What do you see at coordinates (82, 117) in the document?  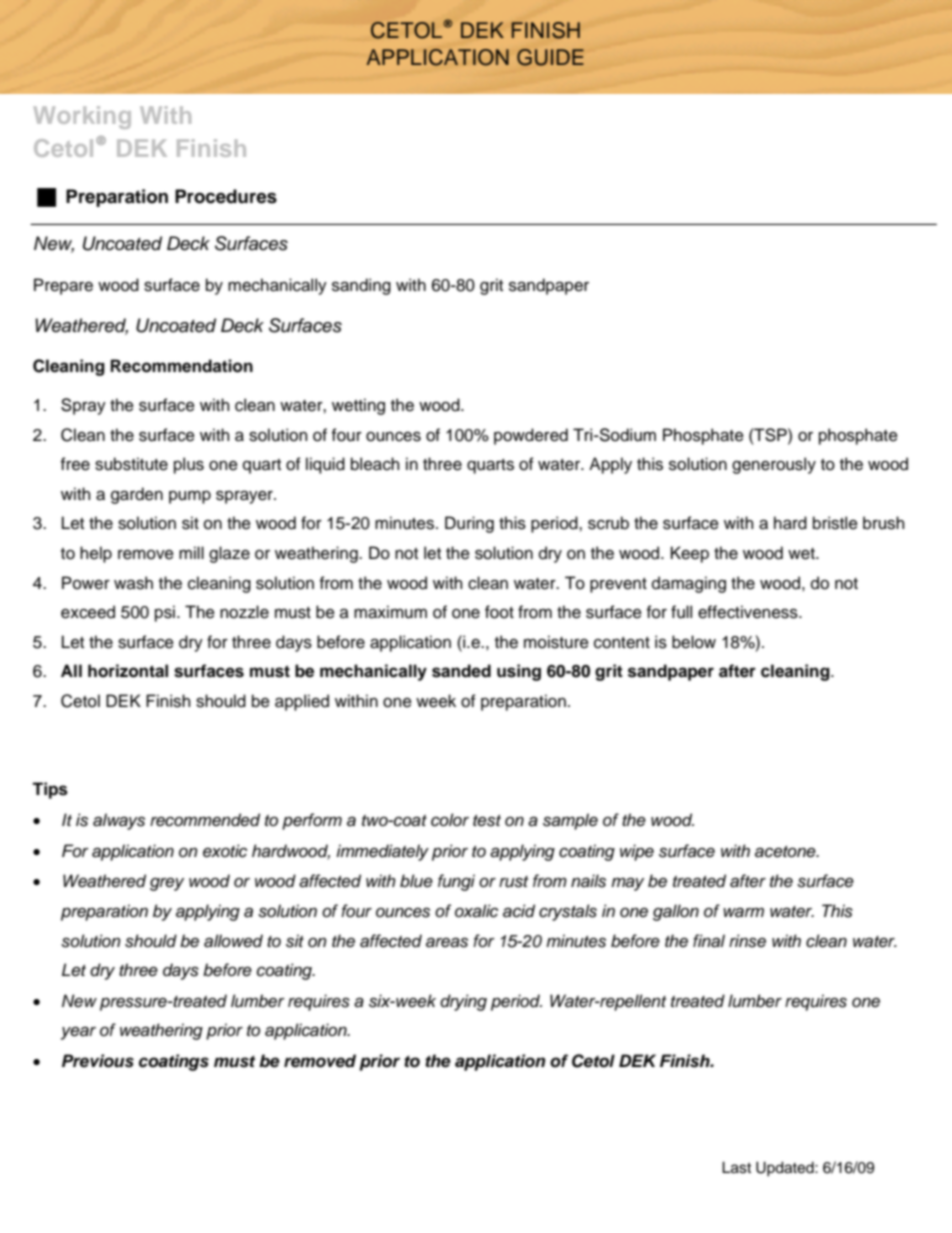 I see `Working` at bounding box center [82, 117].
